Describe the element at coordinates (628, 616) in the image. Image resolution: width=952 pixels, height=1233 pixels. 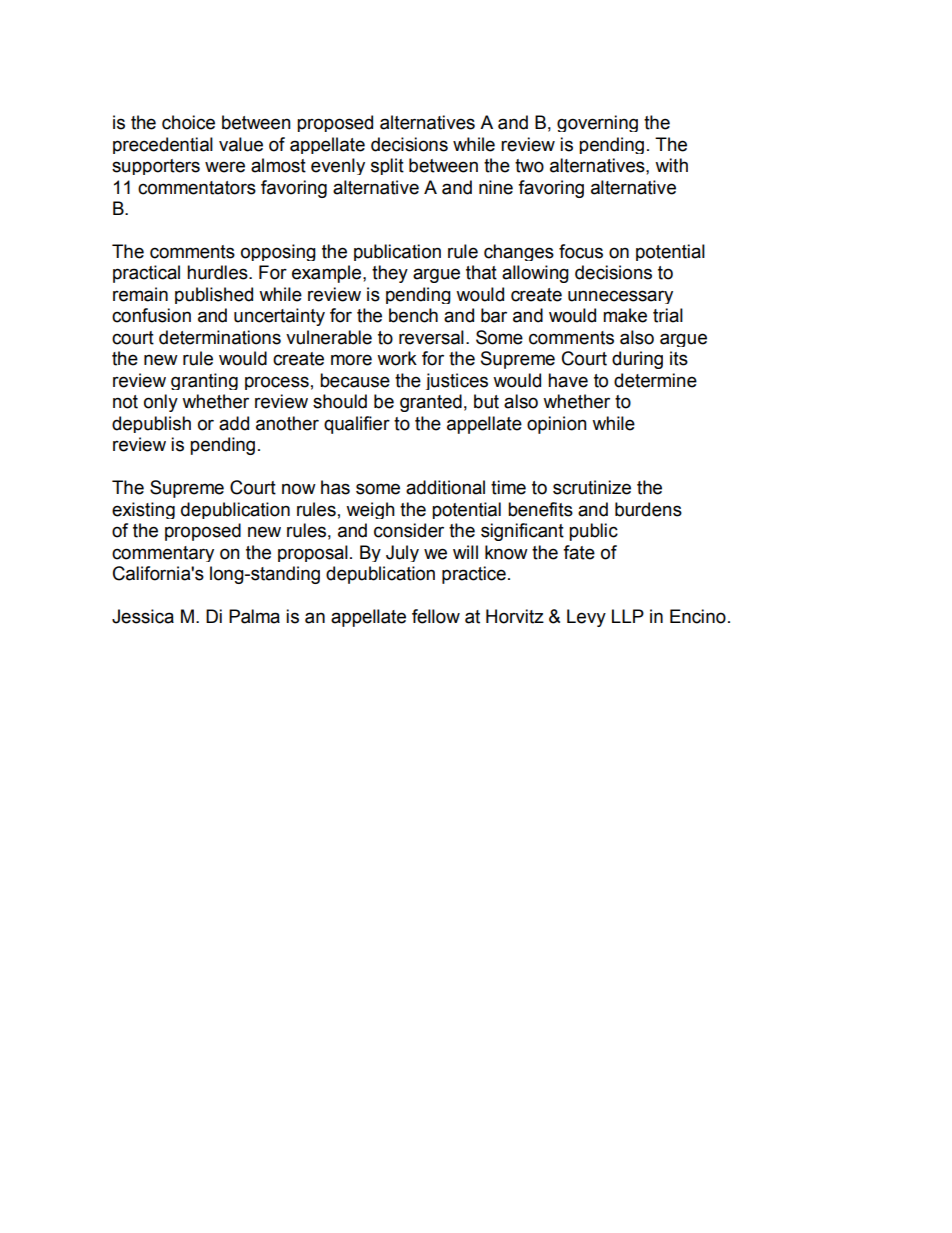
I see `LLP` at that location.
